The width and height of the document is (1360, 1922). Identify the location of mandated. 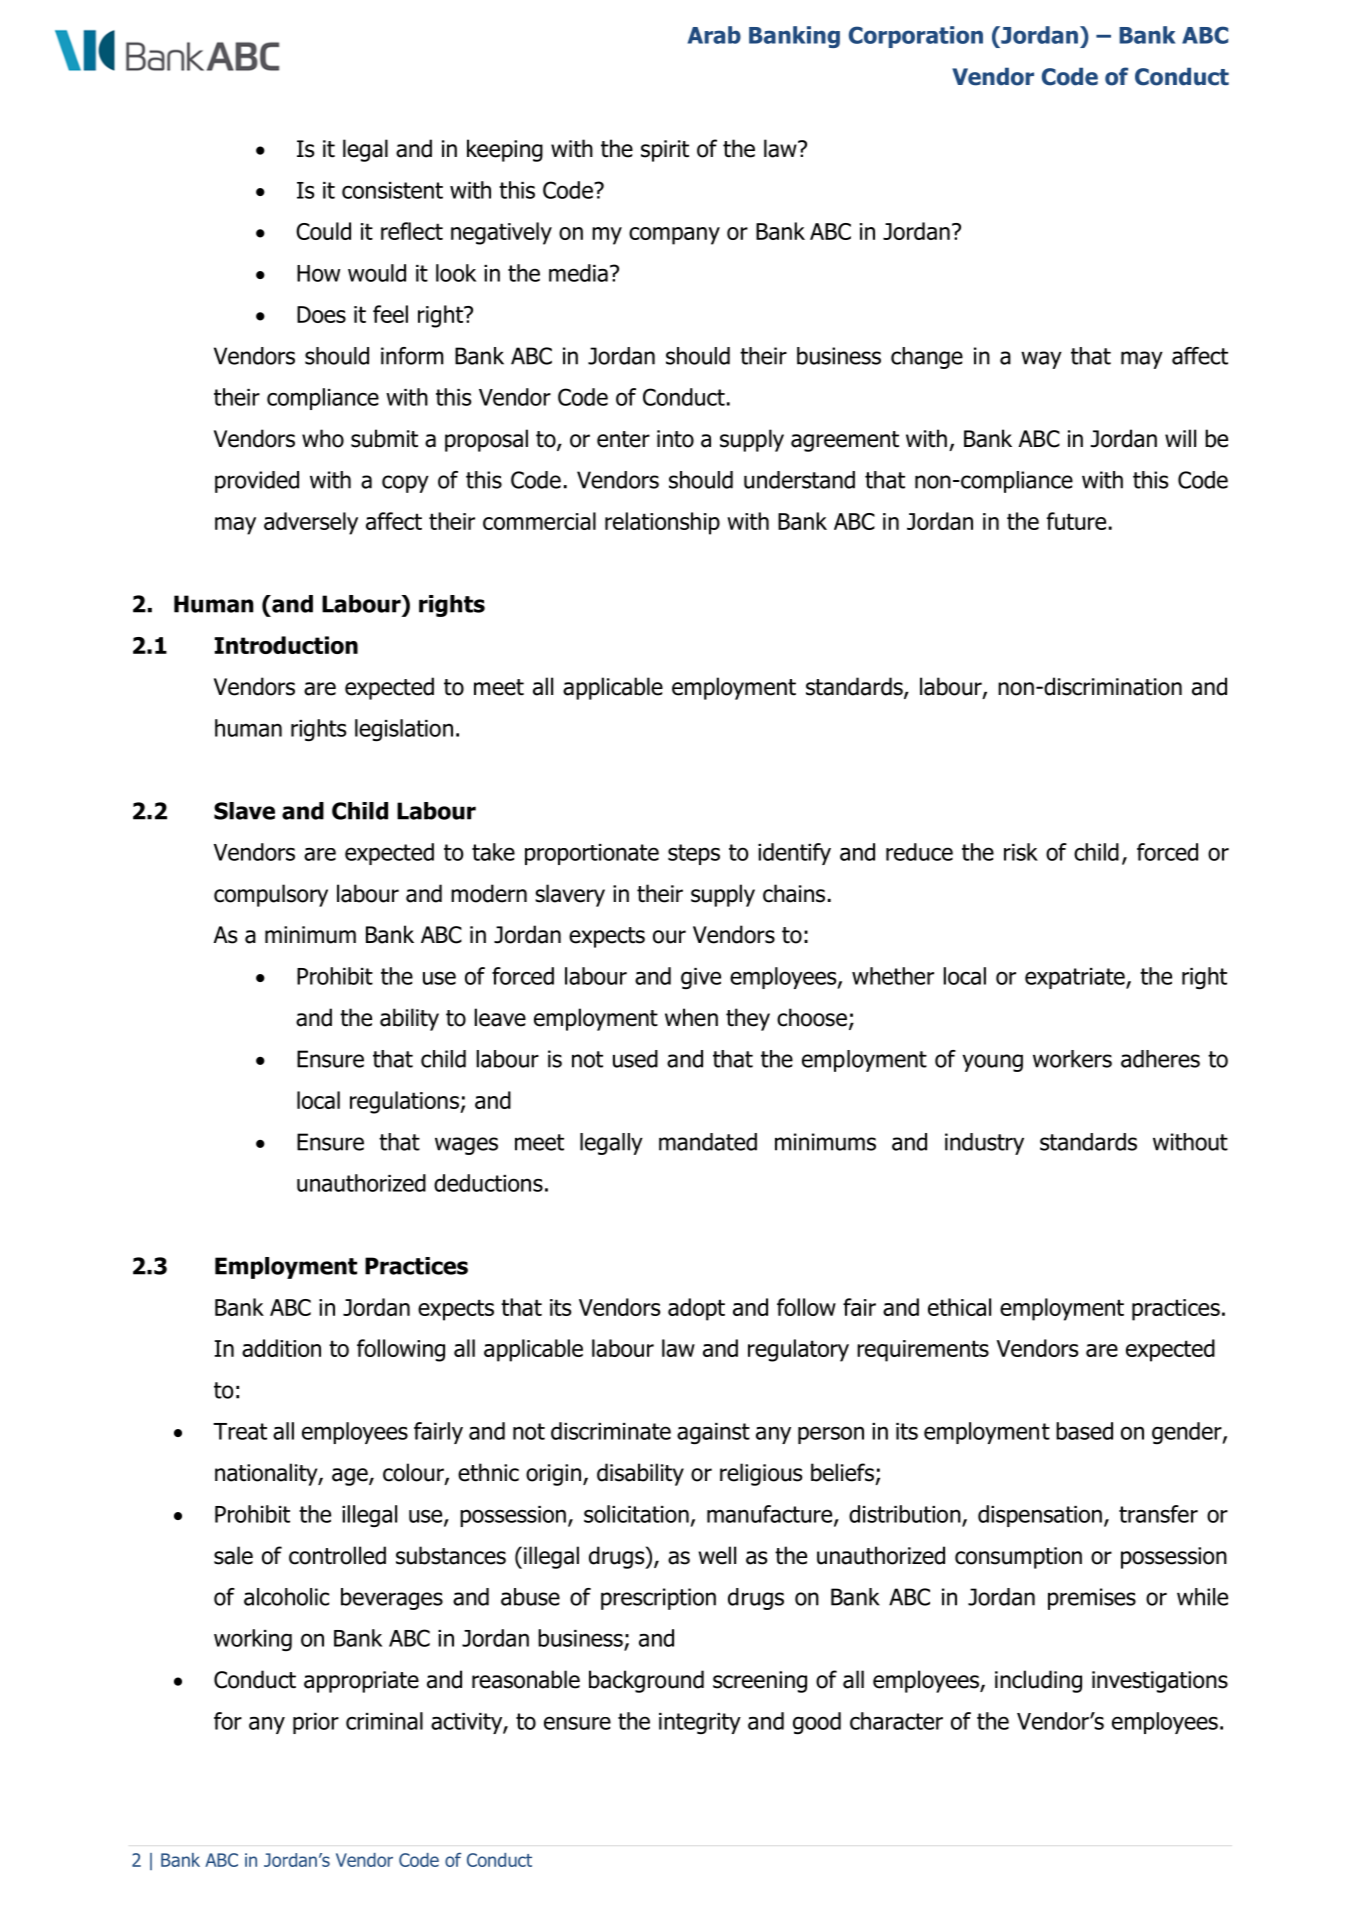
(708, 1142).
